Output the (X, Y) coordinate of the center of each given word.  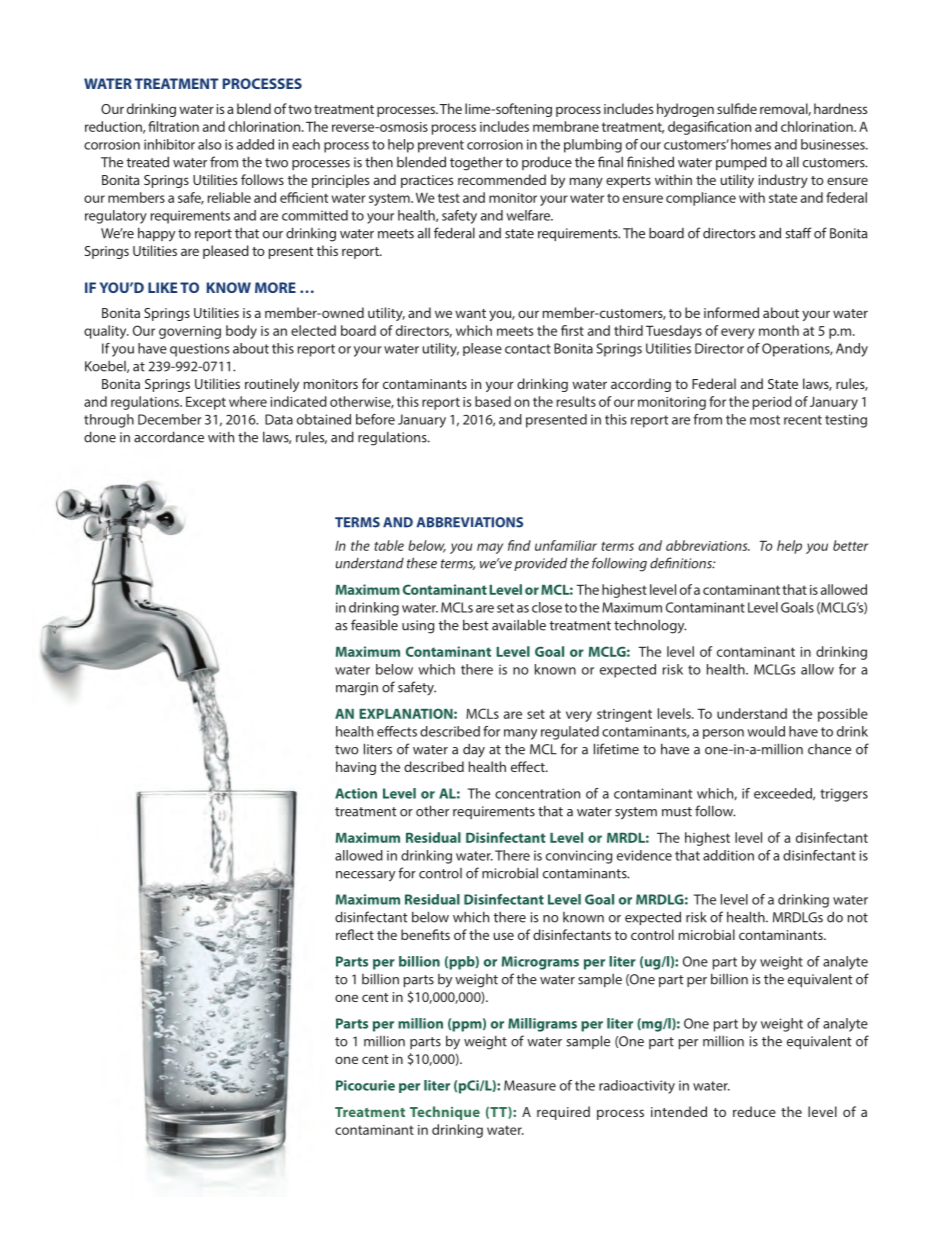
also (210, 144)
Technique (445, 1113)
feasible (374, 625)
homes (751, 144)
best (476, 625)
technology (650, 626)
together (476, 164)
